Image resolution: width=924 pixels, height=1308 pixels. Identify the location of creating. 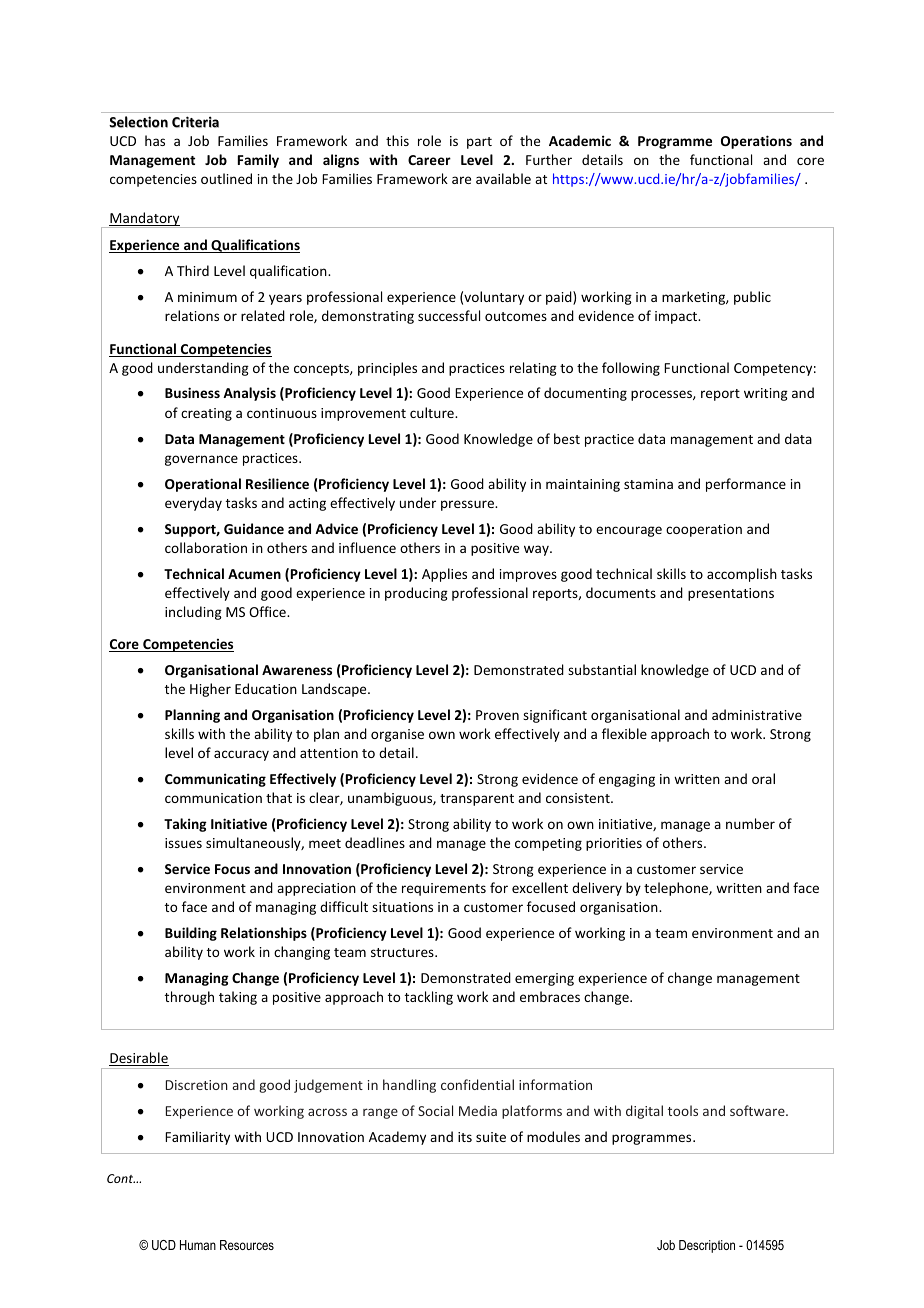
(206, 414).
